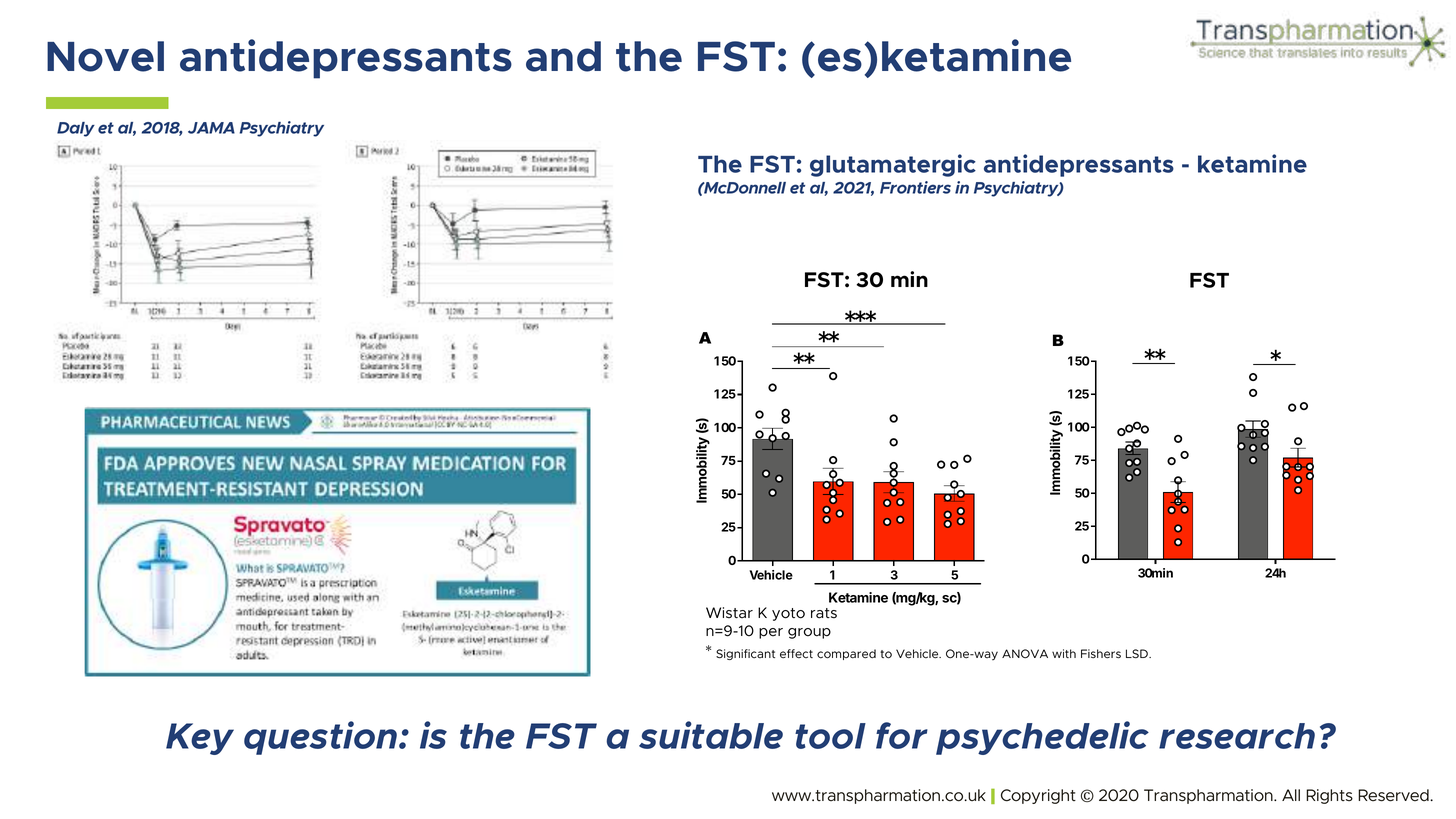 The image size is (1456, 819). Describe the element at coordinates (824, 613) in the image. I see `rats` at that location.
